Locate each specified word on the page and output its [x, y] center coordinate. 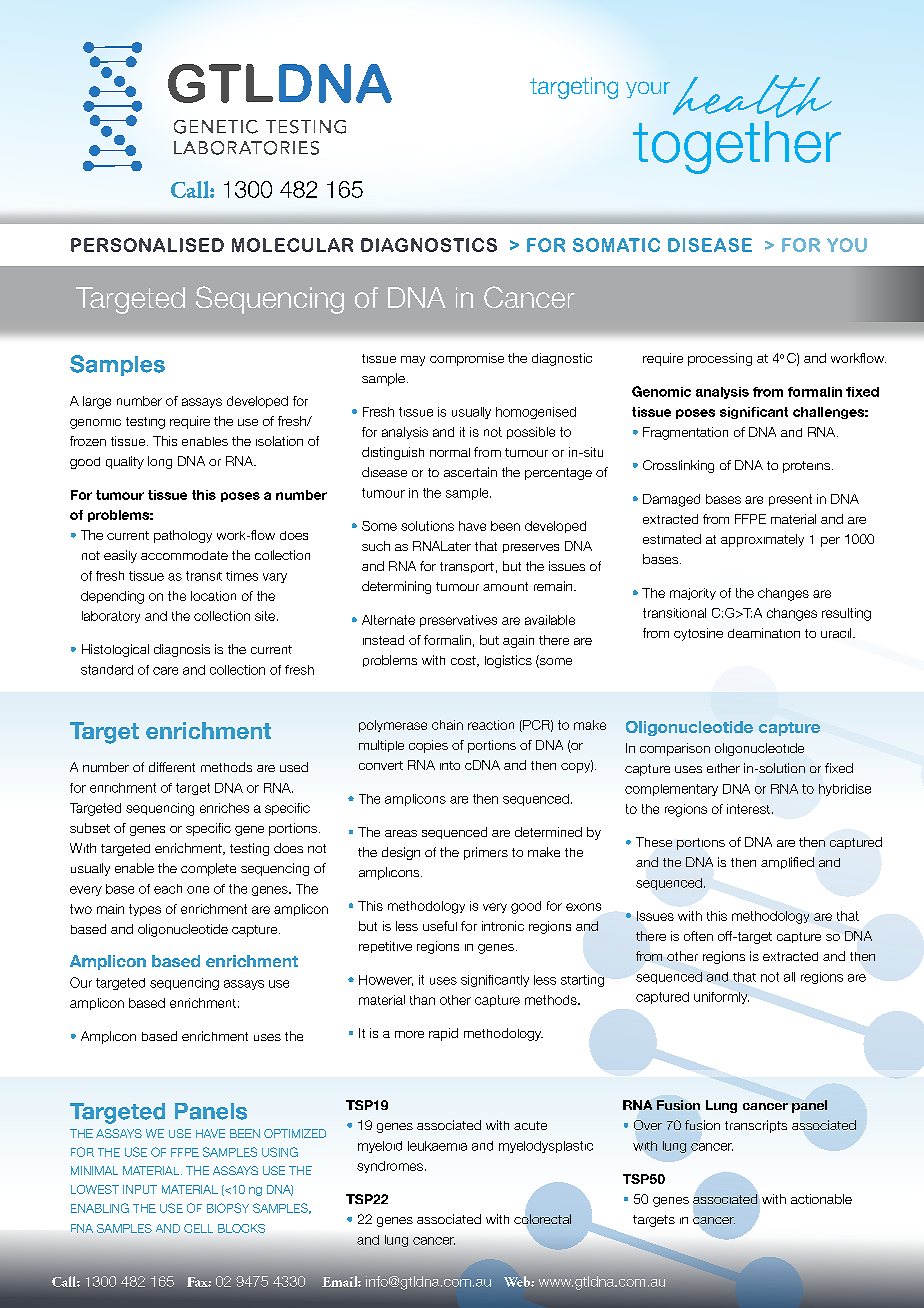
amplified [787, 863]
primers [486, 853]
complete [208, 869]
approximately [762, 540]
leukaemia [437, 1146]
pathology [183, 536]
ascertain [470, 472]
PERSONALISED [147, 245]
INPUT [140, 1189]
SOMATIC [616, 245]
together [737, 147]
